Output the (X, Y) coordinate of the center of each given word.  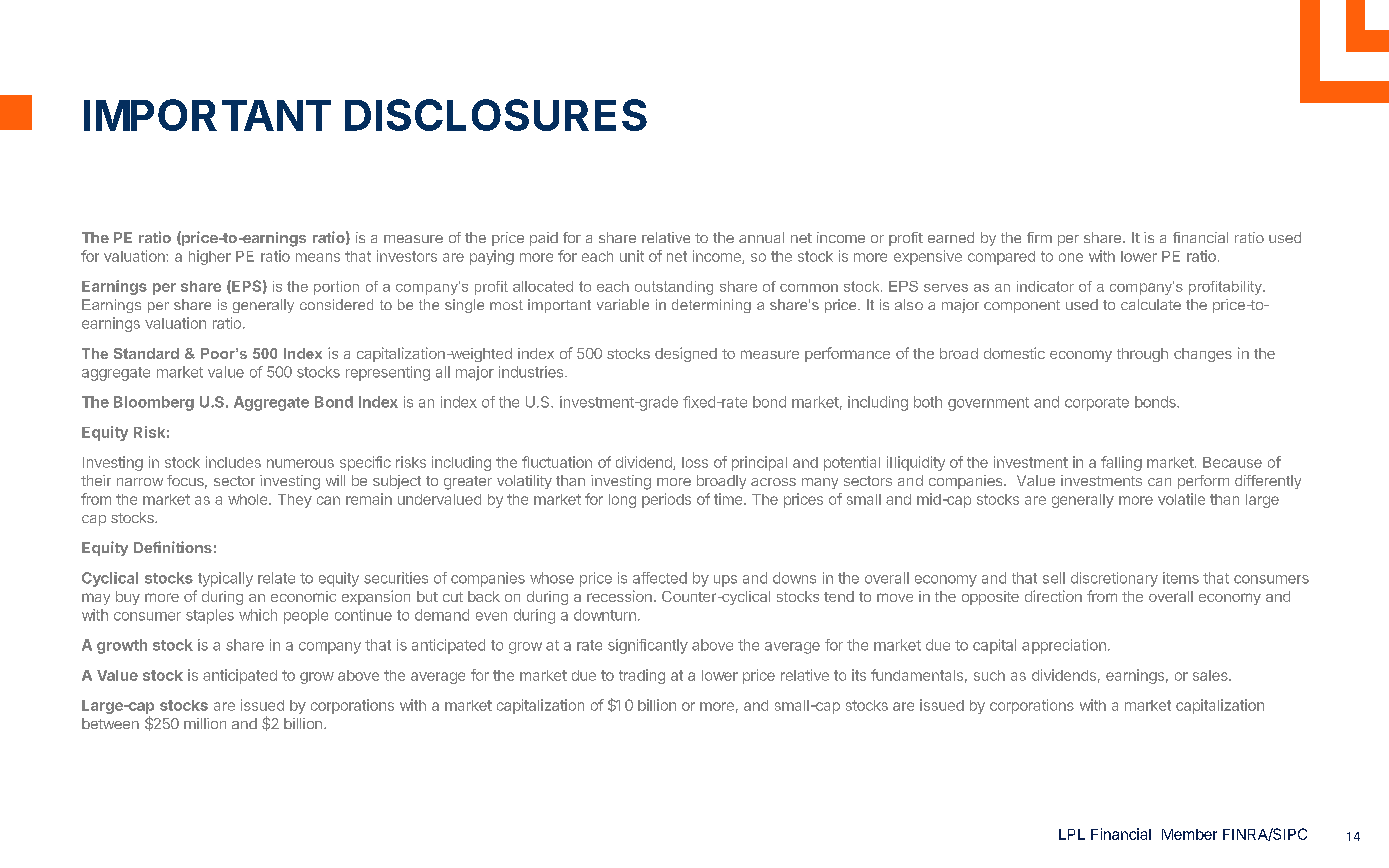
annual (761, 237)
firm (1039, 237)
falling (1121, 463)
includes (233, 462)
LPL (1072, 834)
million (205, 723)
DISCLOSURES (496, 115)
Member (1189, 834)
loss (695, 462)
